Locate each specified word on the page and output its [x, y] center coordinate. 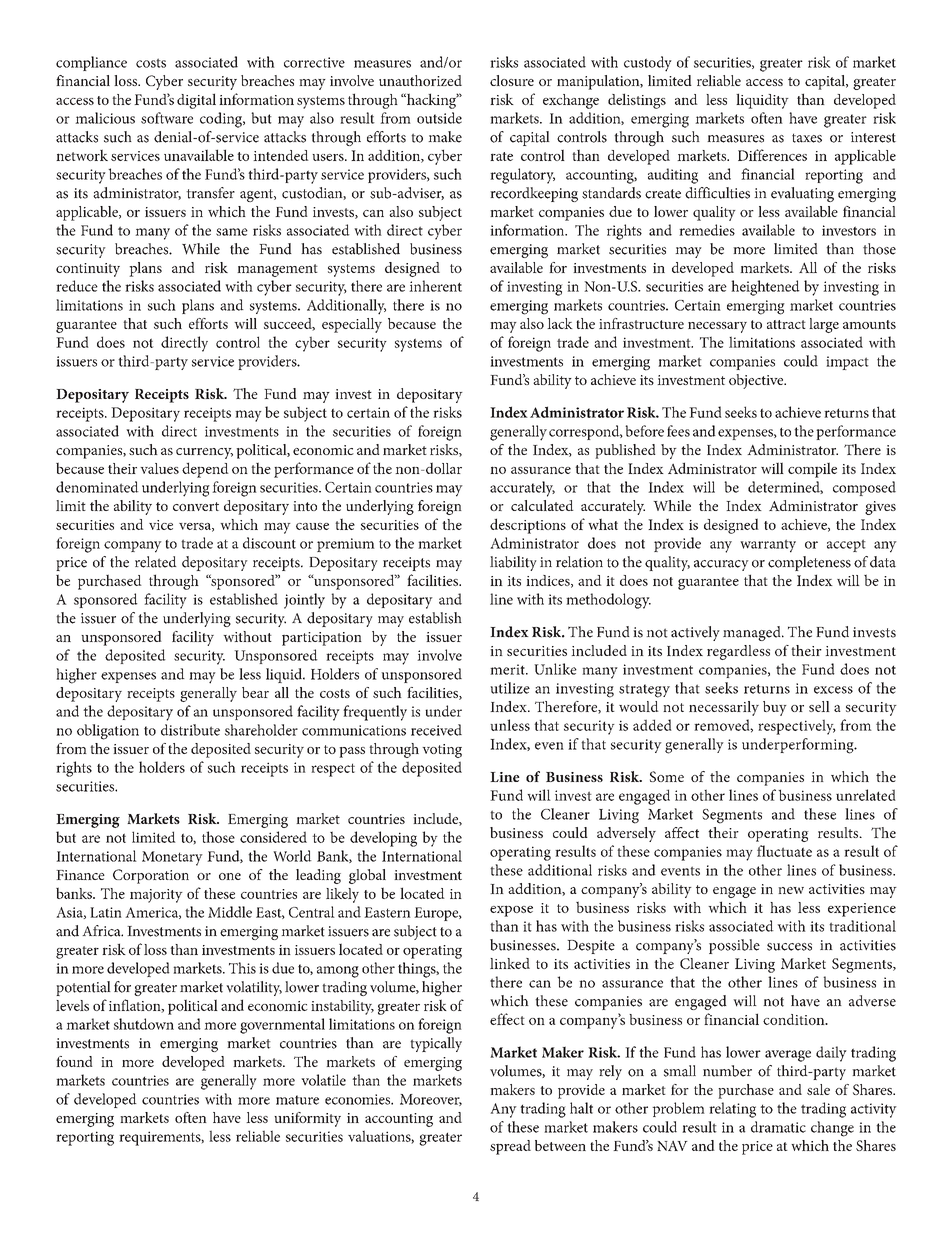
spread [510, 1147]
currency [204, 453]
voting [442, 751]
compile [812, 470]
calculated [542, 505]
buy [775, 708]
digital [196, 101]
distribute [190, 730]
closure [512, 80]
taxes [807, 138]
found [74, 1061]
